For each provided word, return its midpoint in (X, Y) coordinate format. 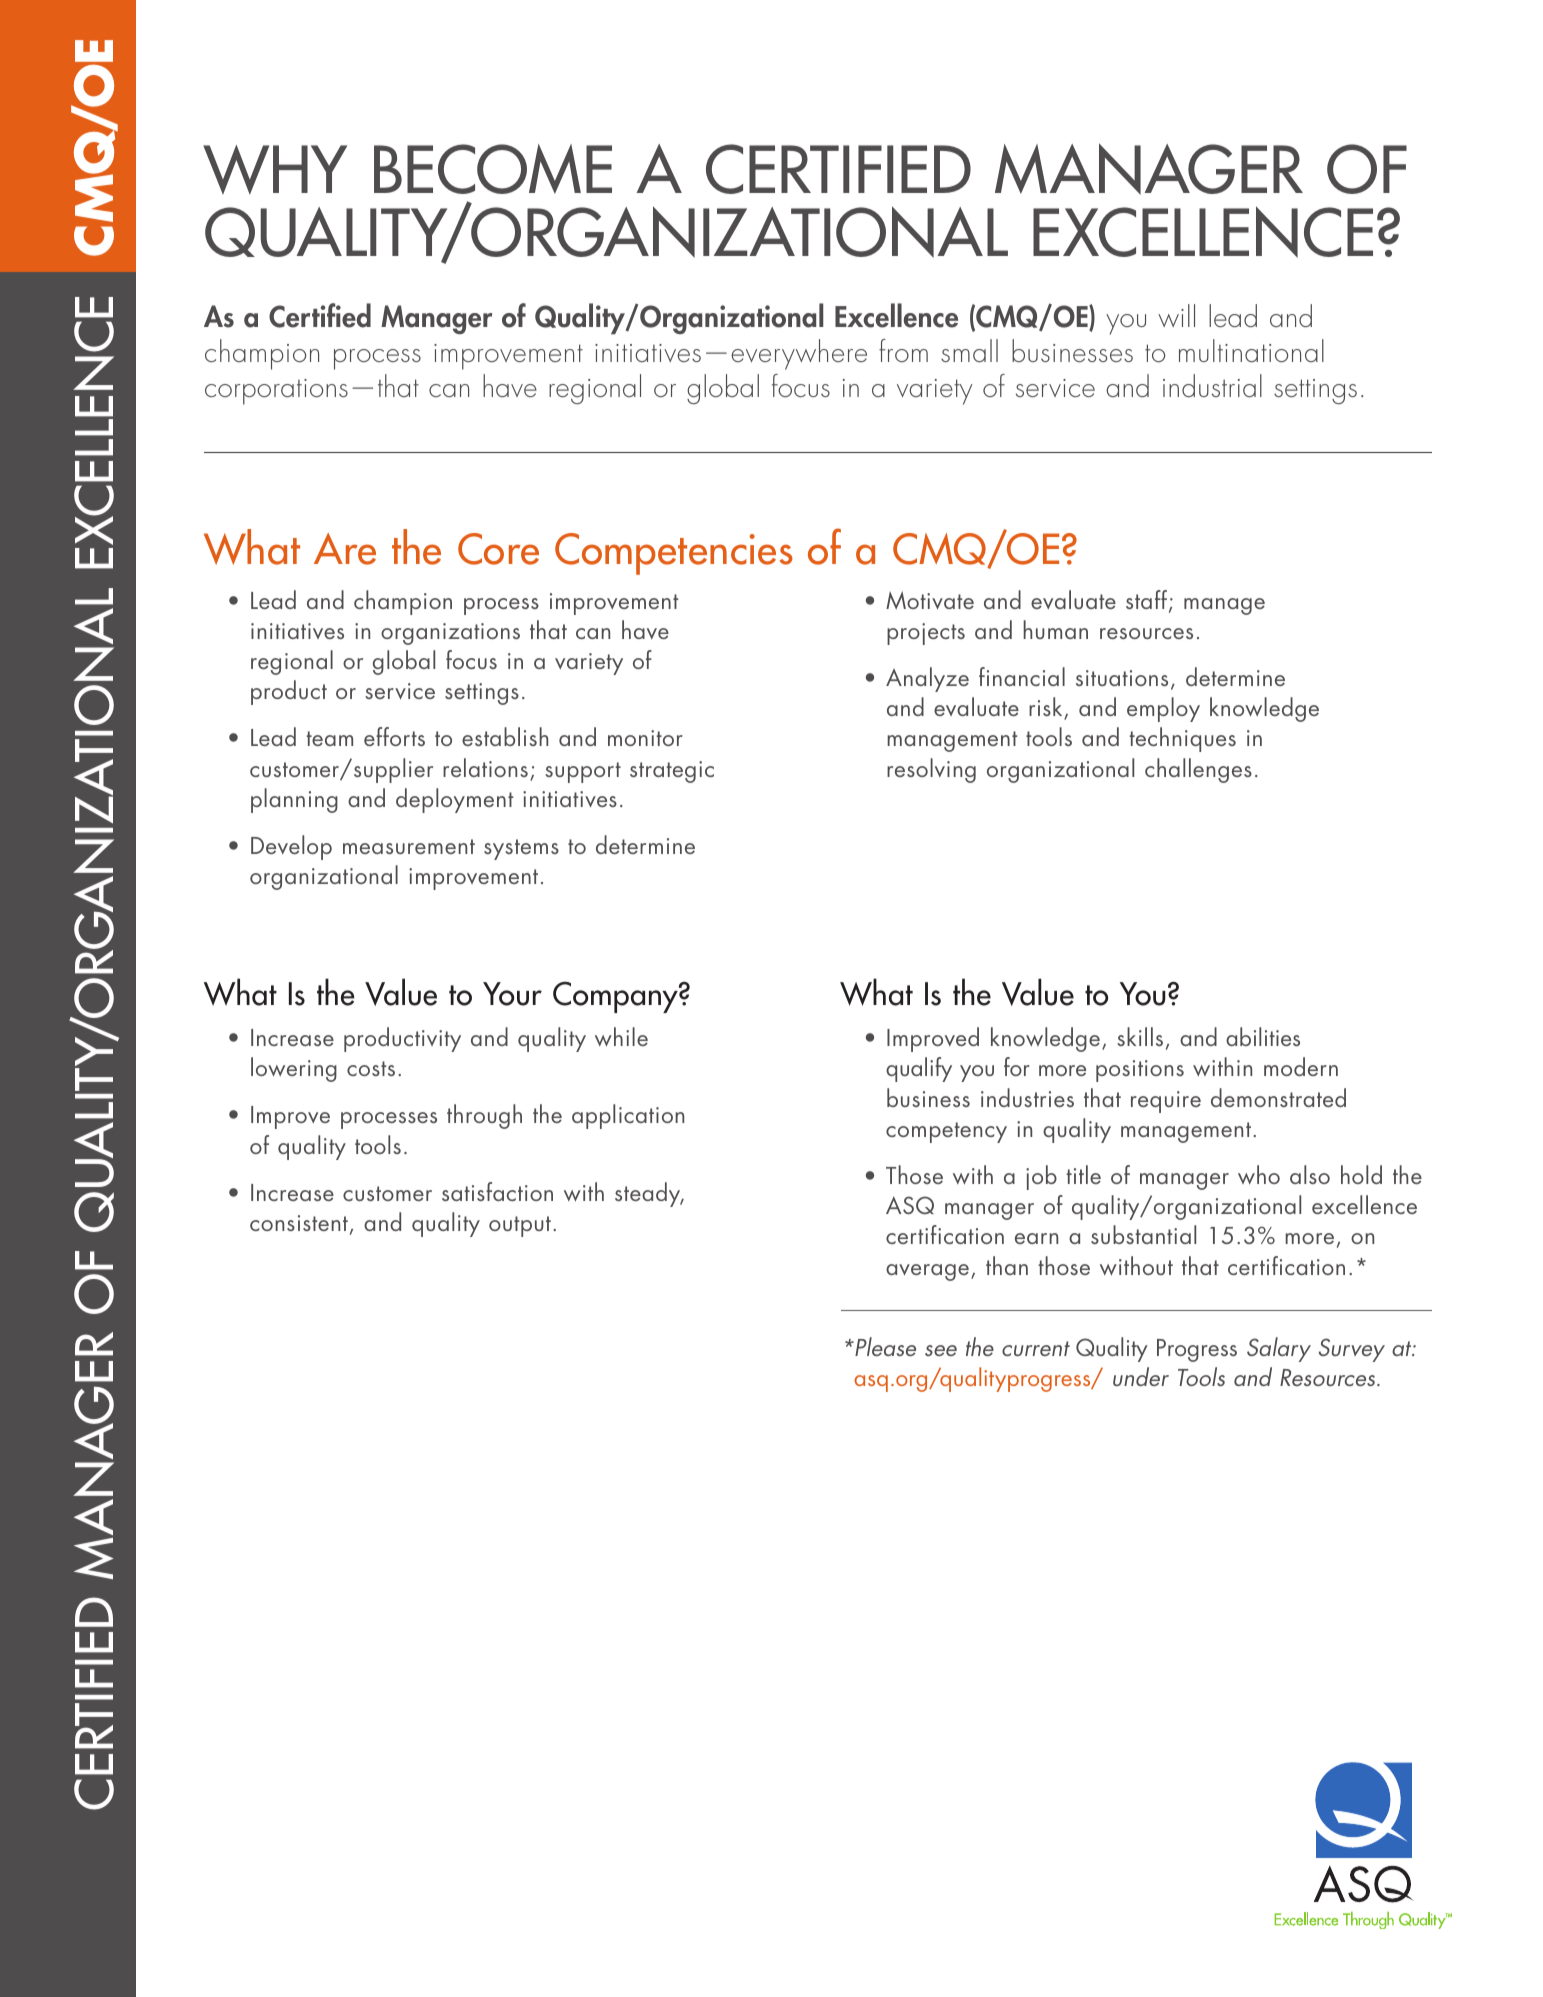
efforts (394, 736)
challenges (1198, 770)
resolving (931, 770)
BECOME (493, 169)
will (1176, 315)
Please (884, 1346)
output (520, 1226)
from (903, 350)
